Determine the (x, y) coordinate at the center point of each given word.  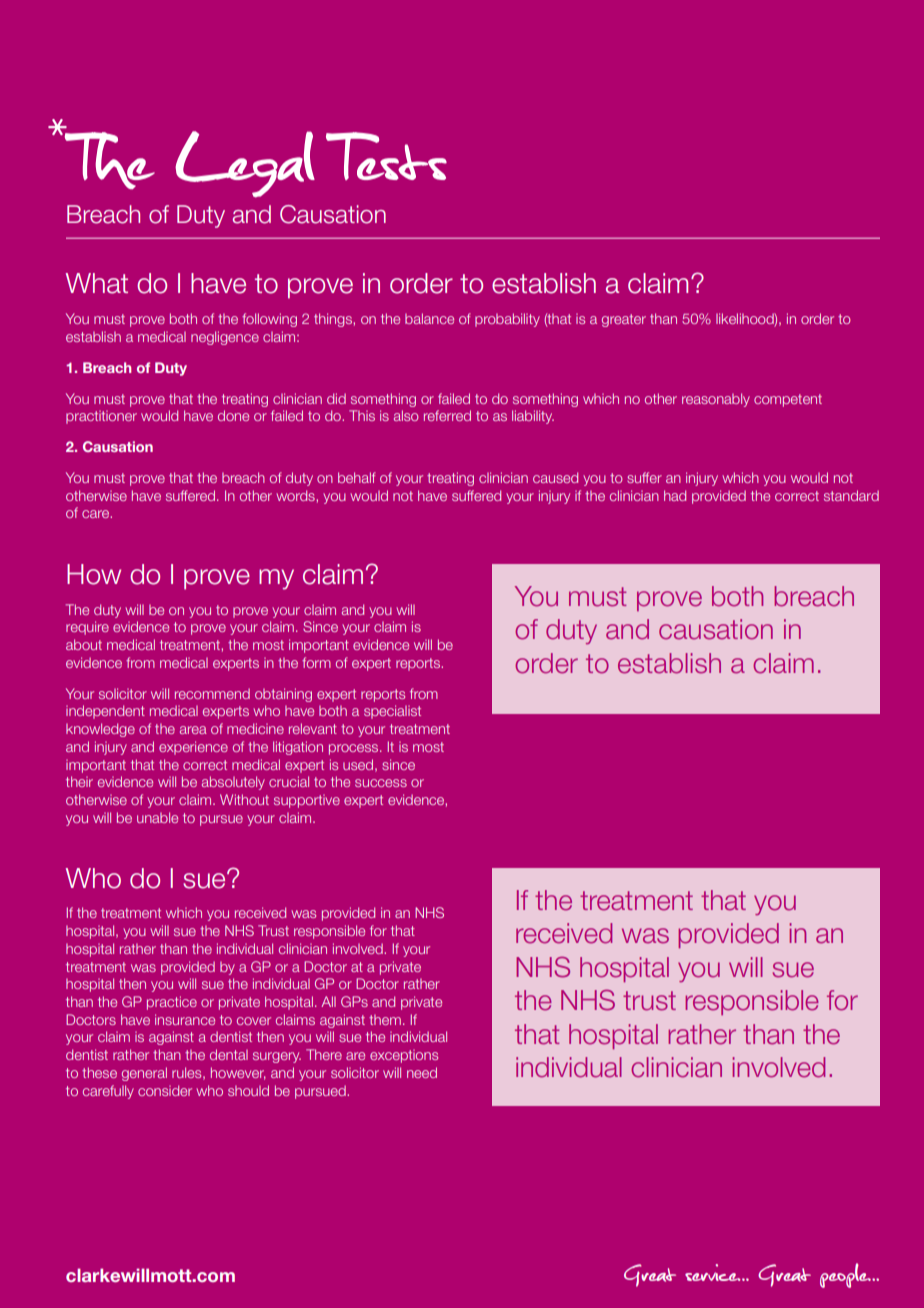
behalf (357, 477)
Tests (386, 156)
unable (157, 817)
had (675, 495)
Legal (245, 164)
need (422, 1072)
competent (788, 400)
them (385, 1020)
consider (165, 1090)
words (296, 495)
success (381, 783)
